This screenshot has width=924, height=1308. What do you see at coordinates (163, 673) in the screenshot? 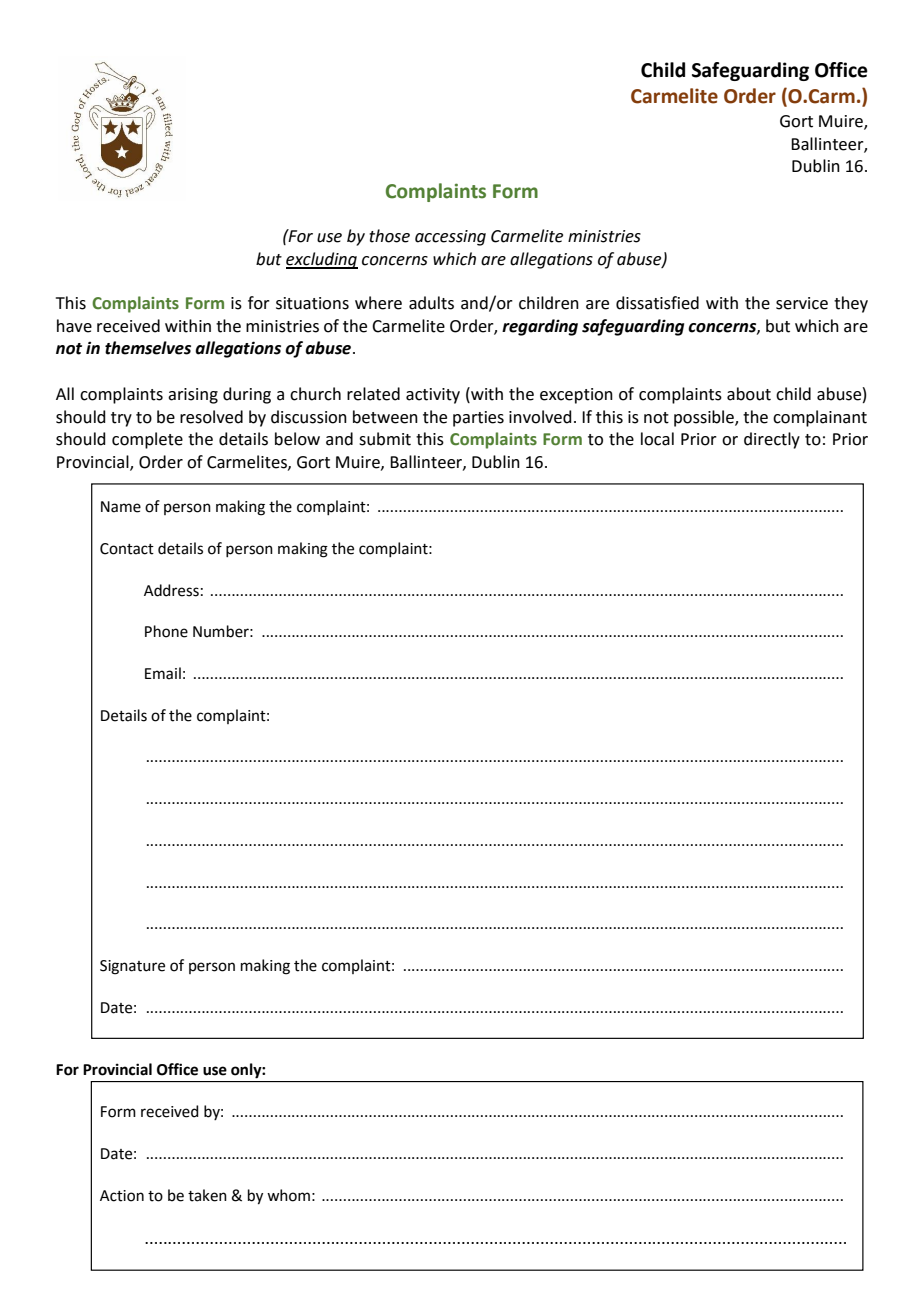
I see `Email` at bounding box center [163, 673].
